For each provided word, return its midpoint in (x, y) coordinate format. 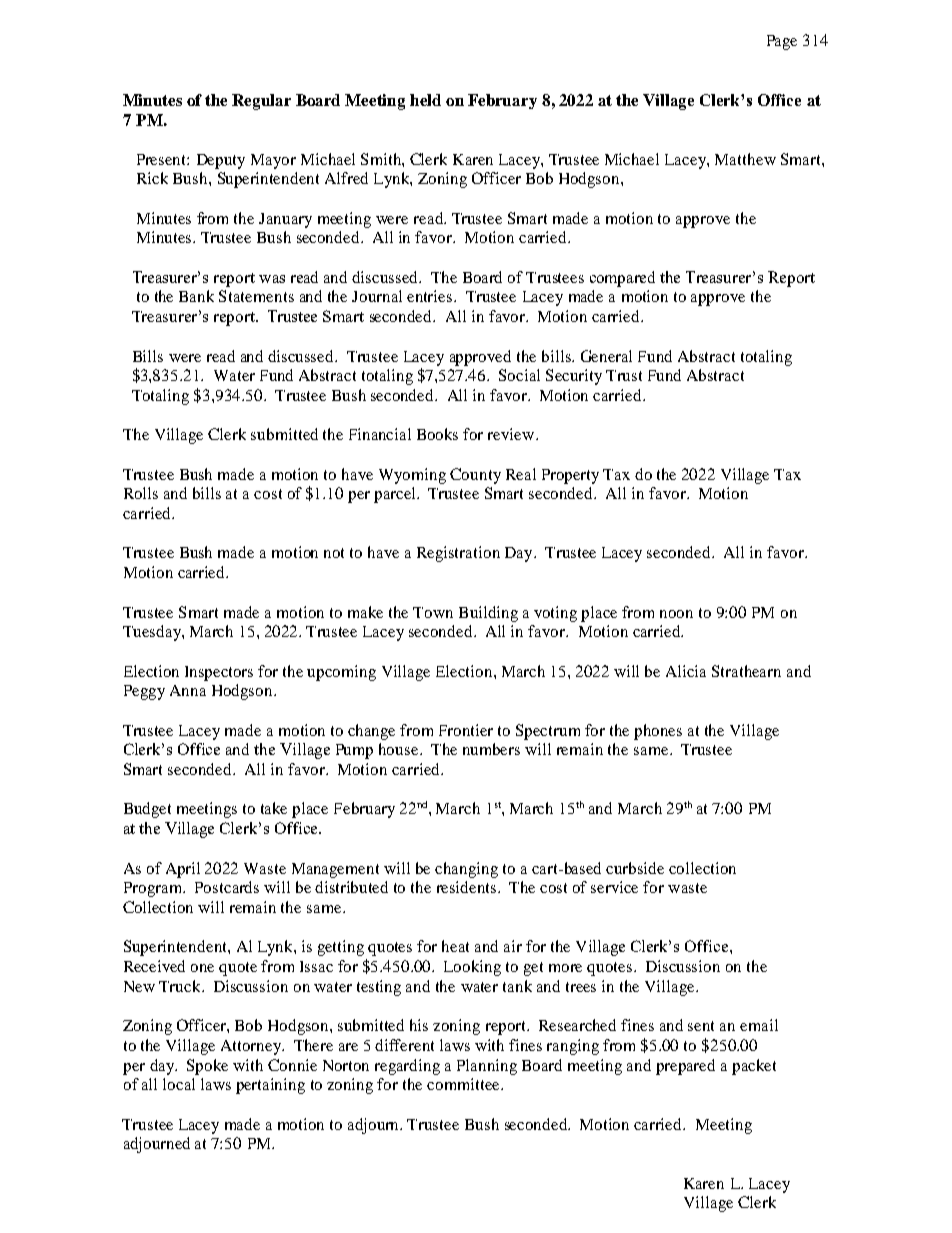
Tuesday (153, 633)
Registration (458, 554)
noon (676, 614)
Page (782, 42)
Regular (261, 102)
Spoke (207, 1067)
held (425, 100)
